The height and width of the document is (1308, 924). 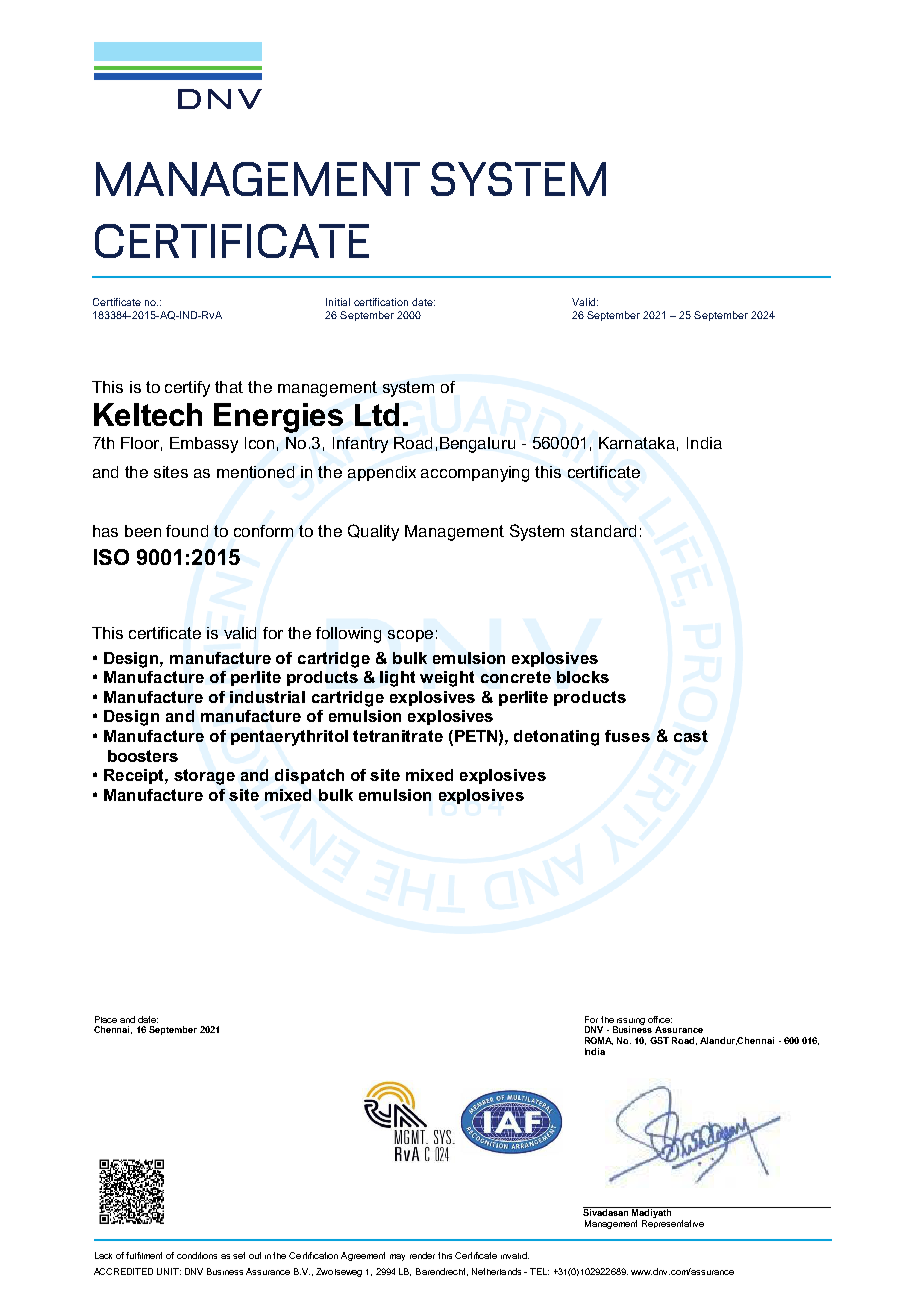 What do you see at coordinates (187, 389) in the document?
I see `certify` at bounding box center [187, 389].
